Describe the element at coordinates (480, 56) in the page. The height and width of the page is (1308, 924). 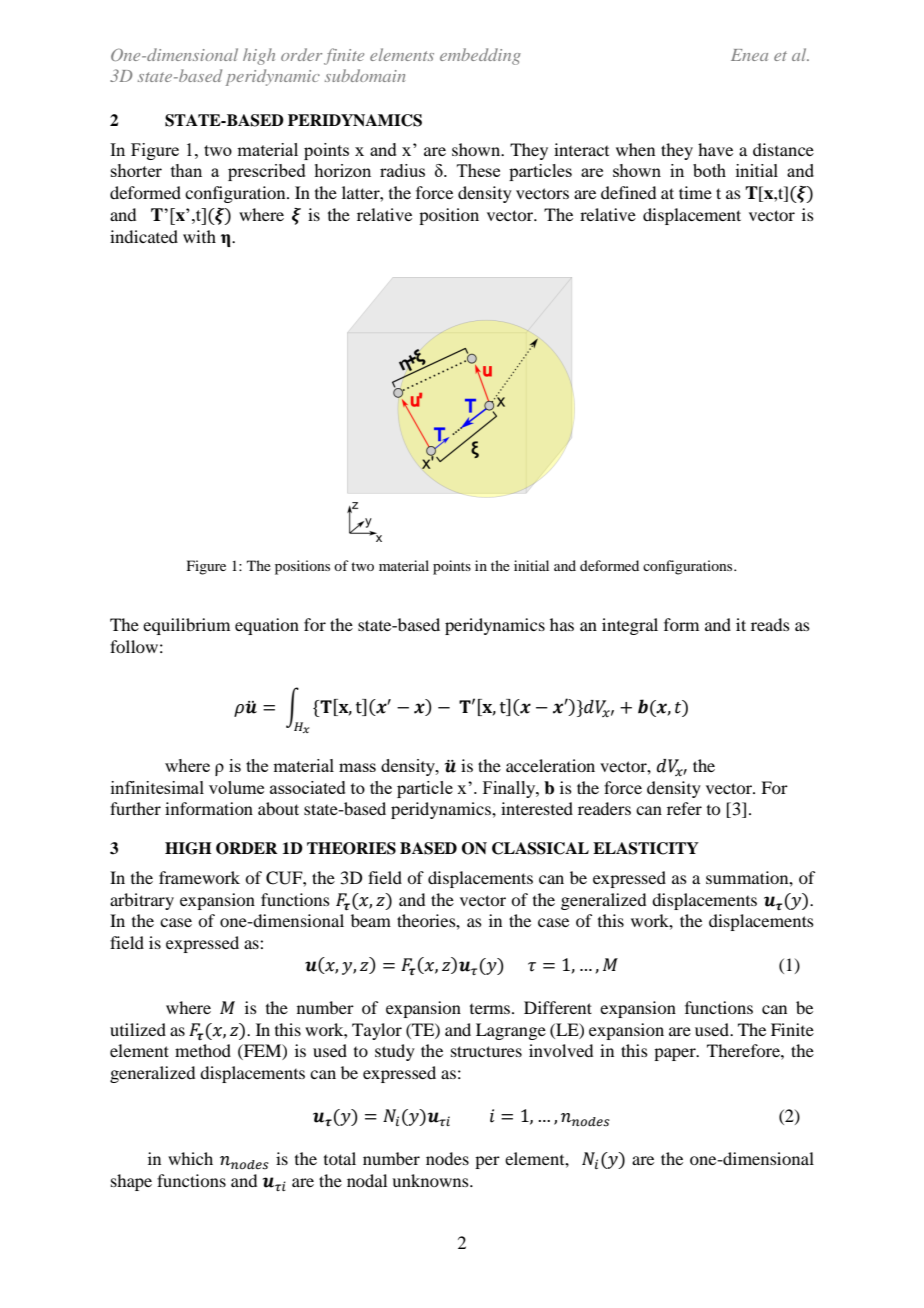
I see `embedding` at that location.
